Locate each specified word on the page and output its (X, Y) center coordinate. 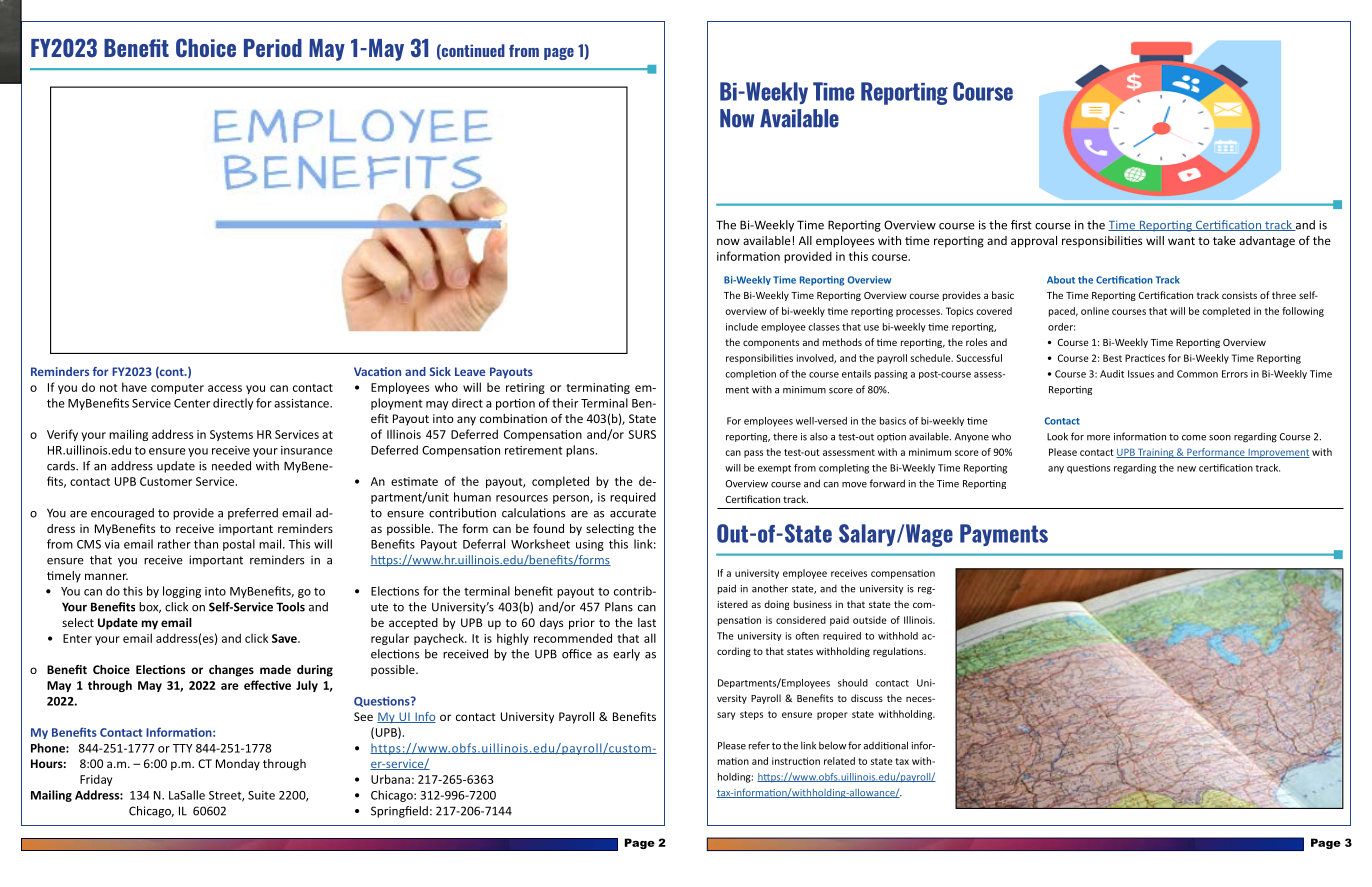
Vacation (377, 371)
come (1194, 438)
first (1021, 225)
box (150, 607)
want (1181, 241)
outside (870, 620)
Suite (261, 795)
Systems (231, 435)
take (1224, 240)
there (785, 436)
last (647, 622)
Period (273, 48)
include (742, 327)
